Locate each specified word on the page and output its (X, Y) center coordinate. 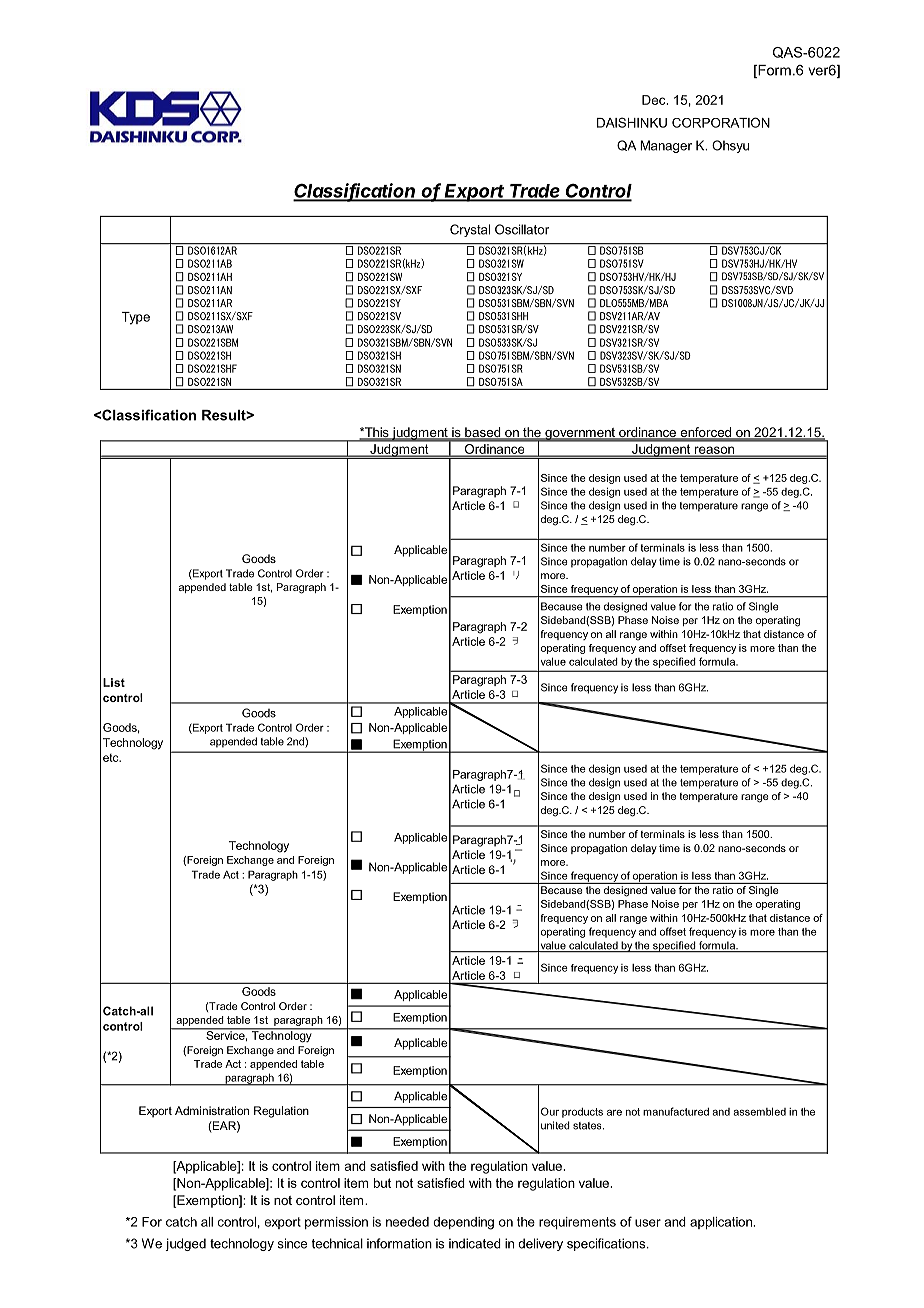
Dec (655, 100)
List (114, 682)
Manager (666, 146)
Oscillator (522, 229)
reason (714, 451)
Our (550, 1111)
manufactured (676, 1111)
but (382, 1183)
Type (136, 318)
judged (185, 1244)
